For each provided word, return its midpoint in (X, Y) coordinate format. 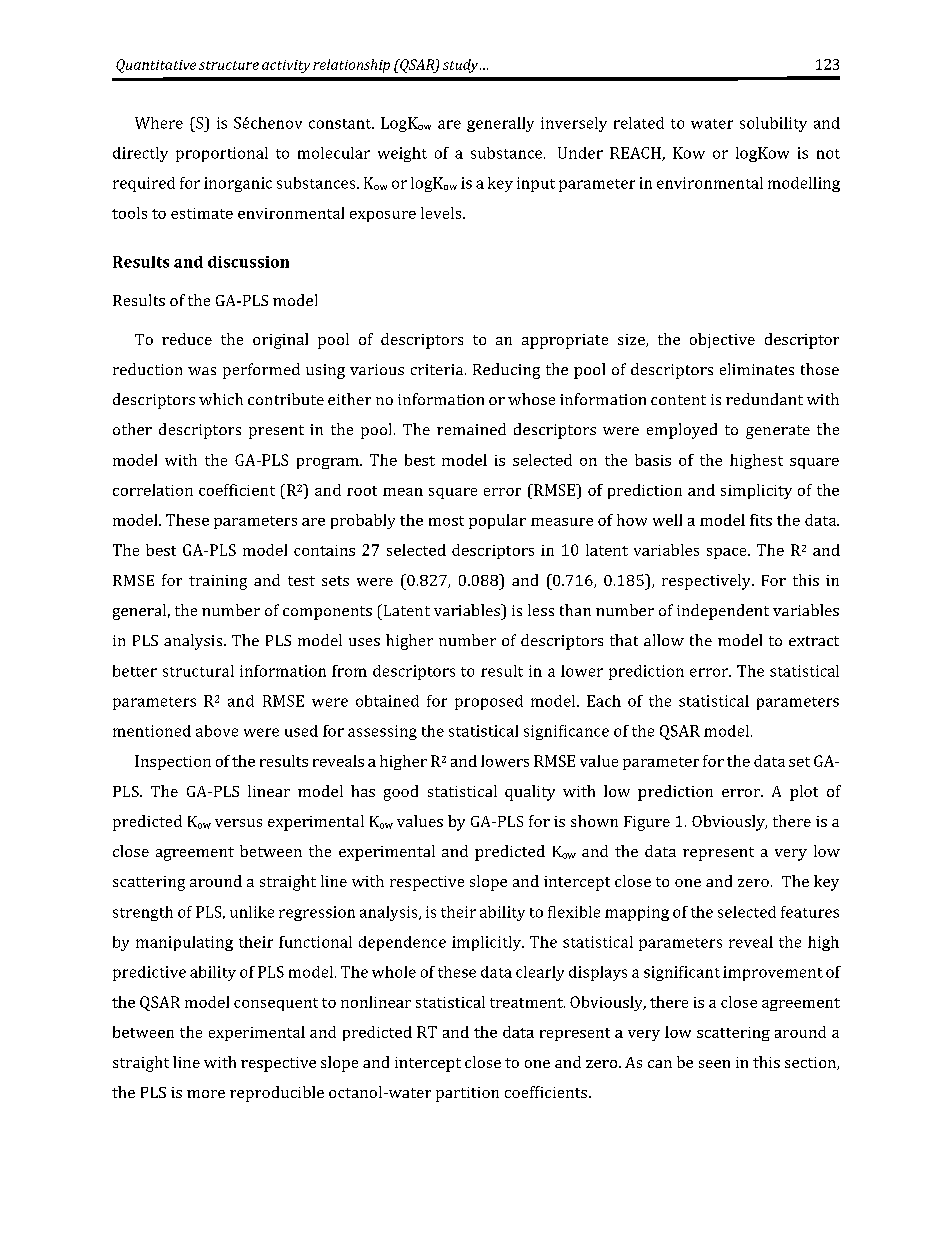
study (462, 66)
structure (229, 65)
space (728, 553)
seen (714, 1064)
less (541, 610)
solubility (773, 124)
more (206, 1094)
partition (467, 1094)
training (218, 582)
